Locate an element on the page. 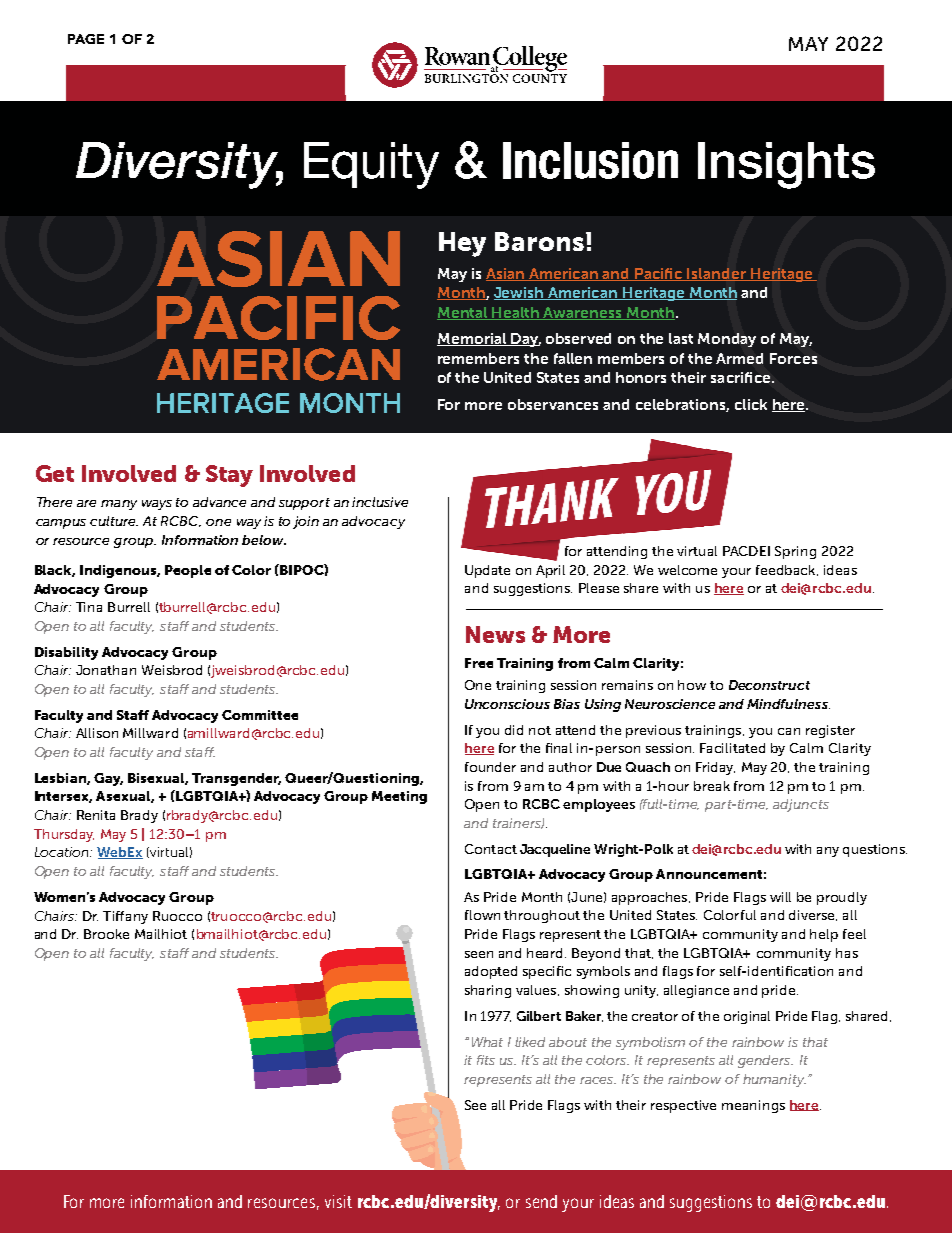  Equity is located at coordinates (371, 165).
